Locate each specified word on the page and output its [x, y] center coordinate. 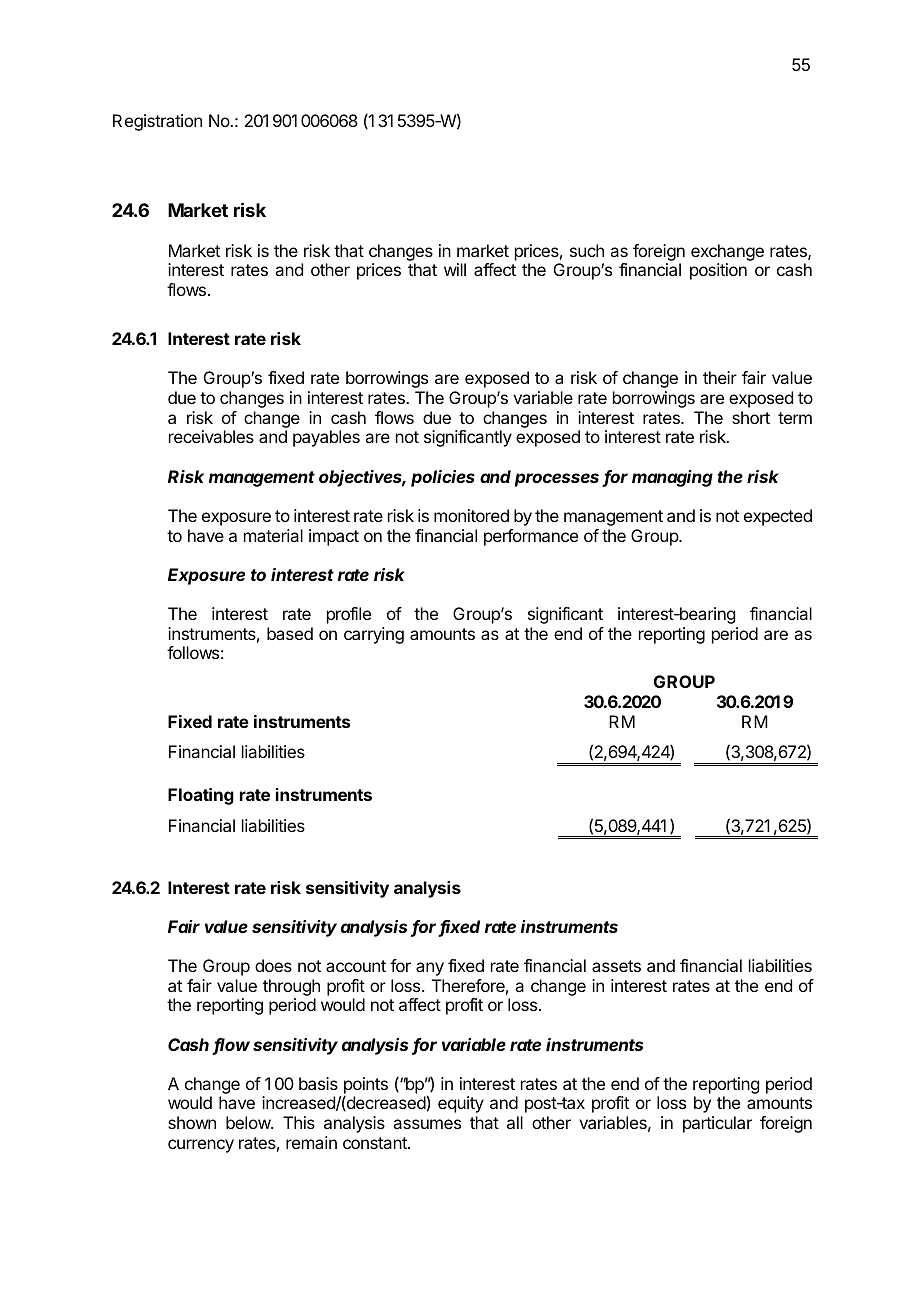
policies [443, 478]
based [290, 633]
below [249, 1122]
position [718, 271]
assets [616, 966]
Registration [157, 122]
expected [778, 517]
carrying [374, 635]
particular [717, 1124]
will [455, 269]
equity [461, 1104]
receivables [211, 436]
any [430, 969]
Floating [201, 796]
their [720, 377]
